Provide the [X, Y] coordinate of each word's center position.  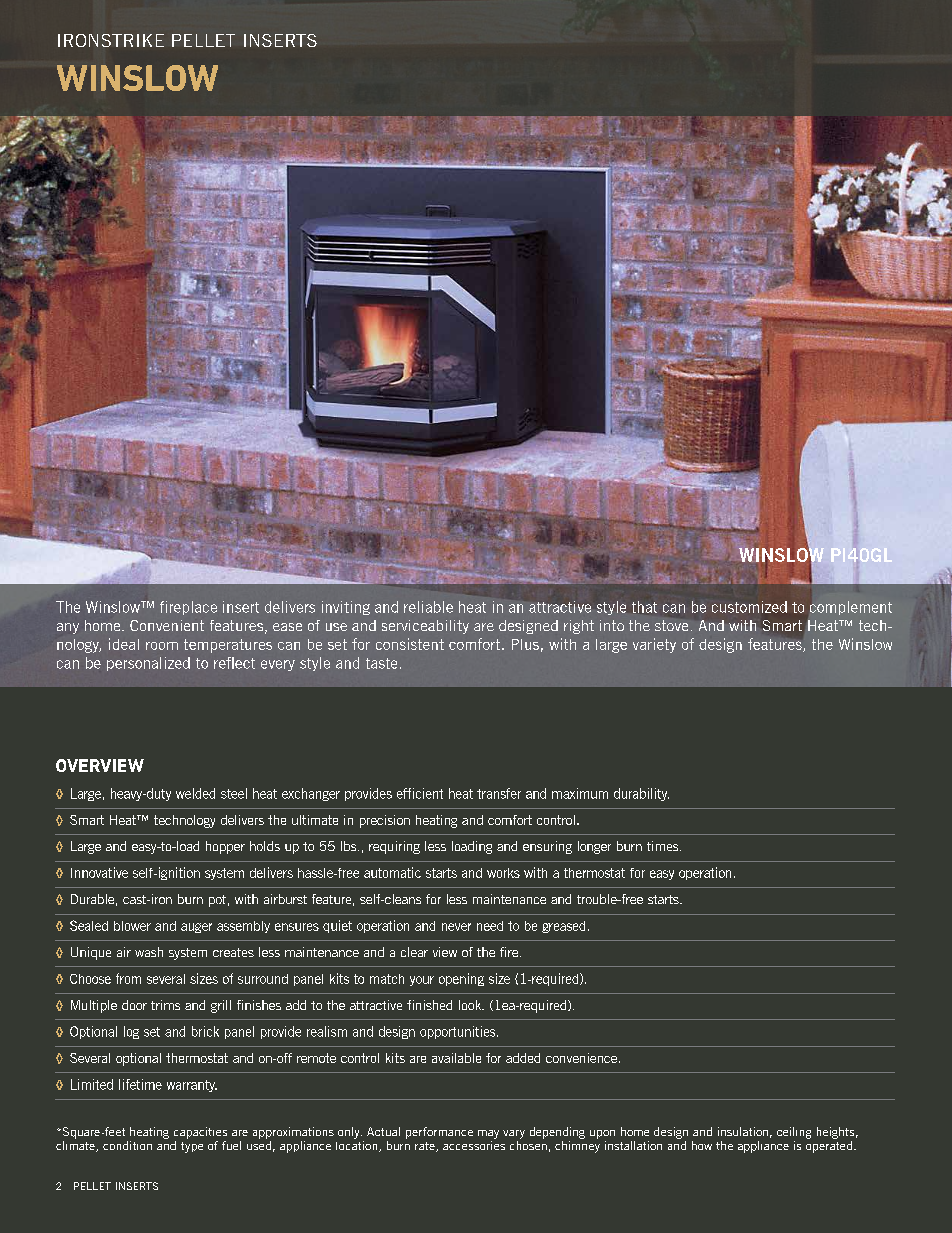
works [503, 873]
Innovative [99, 872]
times [664, 846]
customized [749, 607]
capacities [200, 1133]
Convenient [167, 625]
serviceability [425, 627]
